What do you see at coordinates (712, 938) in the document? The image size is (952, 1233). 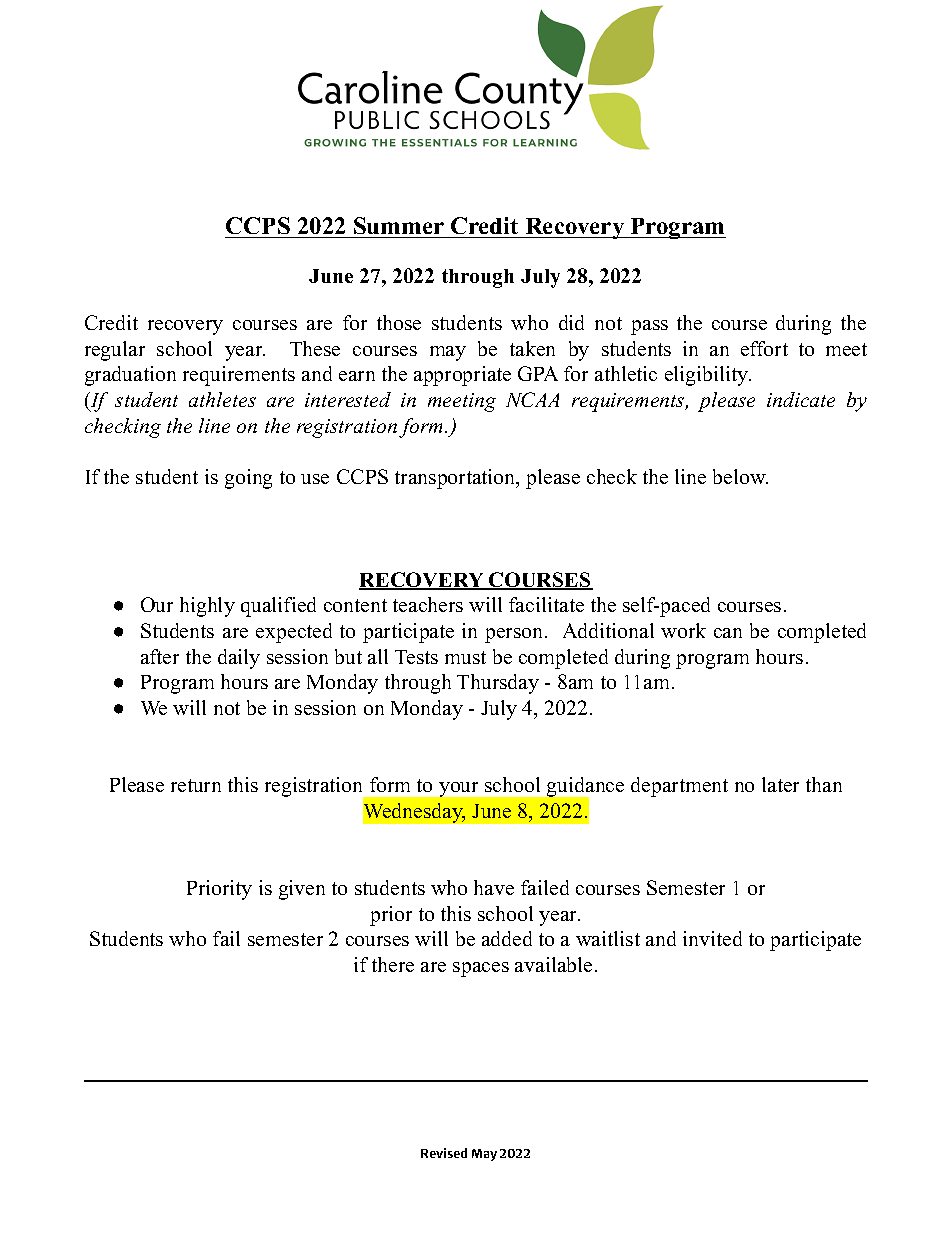 I see `invited` at bounding box center [712, 938].
